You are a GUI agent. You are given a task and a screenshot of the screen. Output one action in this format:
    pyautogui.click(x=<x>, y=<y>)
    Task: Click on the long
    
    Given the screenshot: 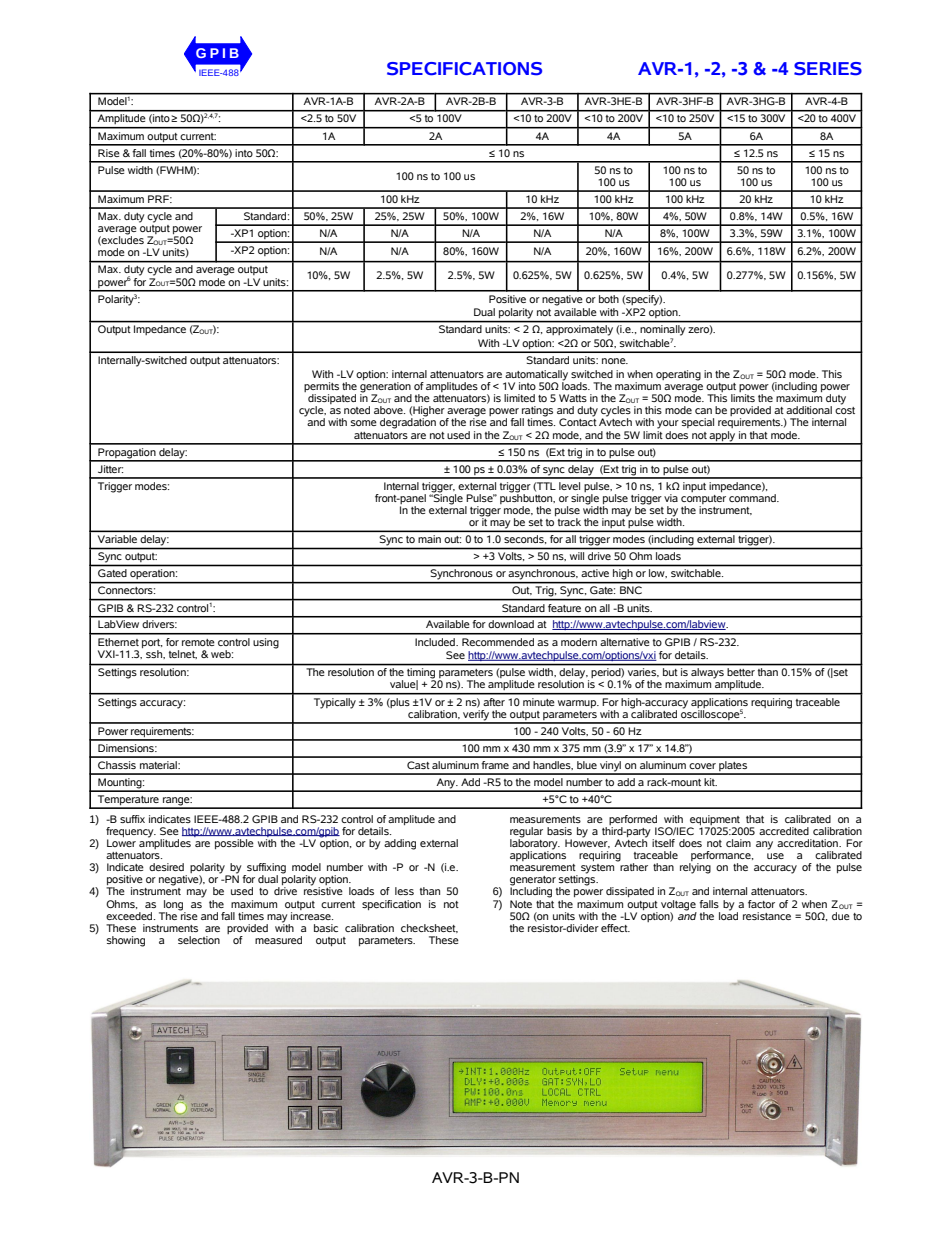 What is the action you would take?
    pyautogui.click(x=173, y=905)
